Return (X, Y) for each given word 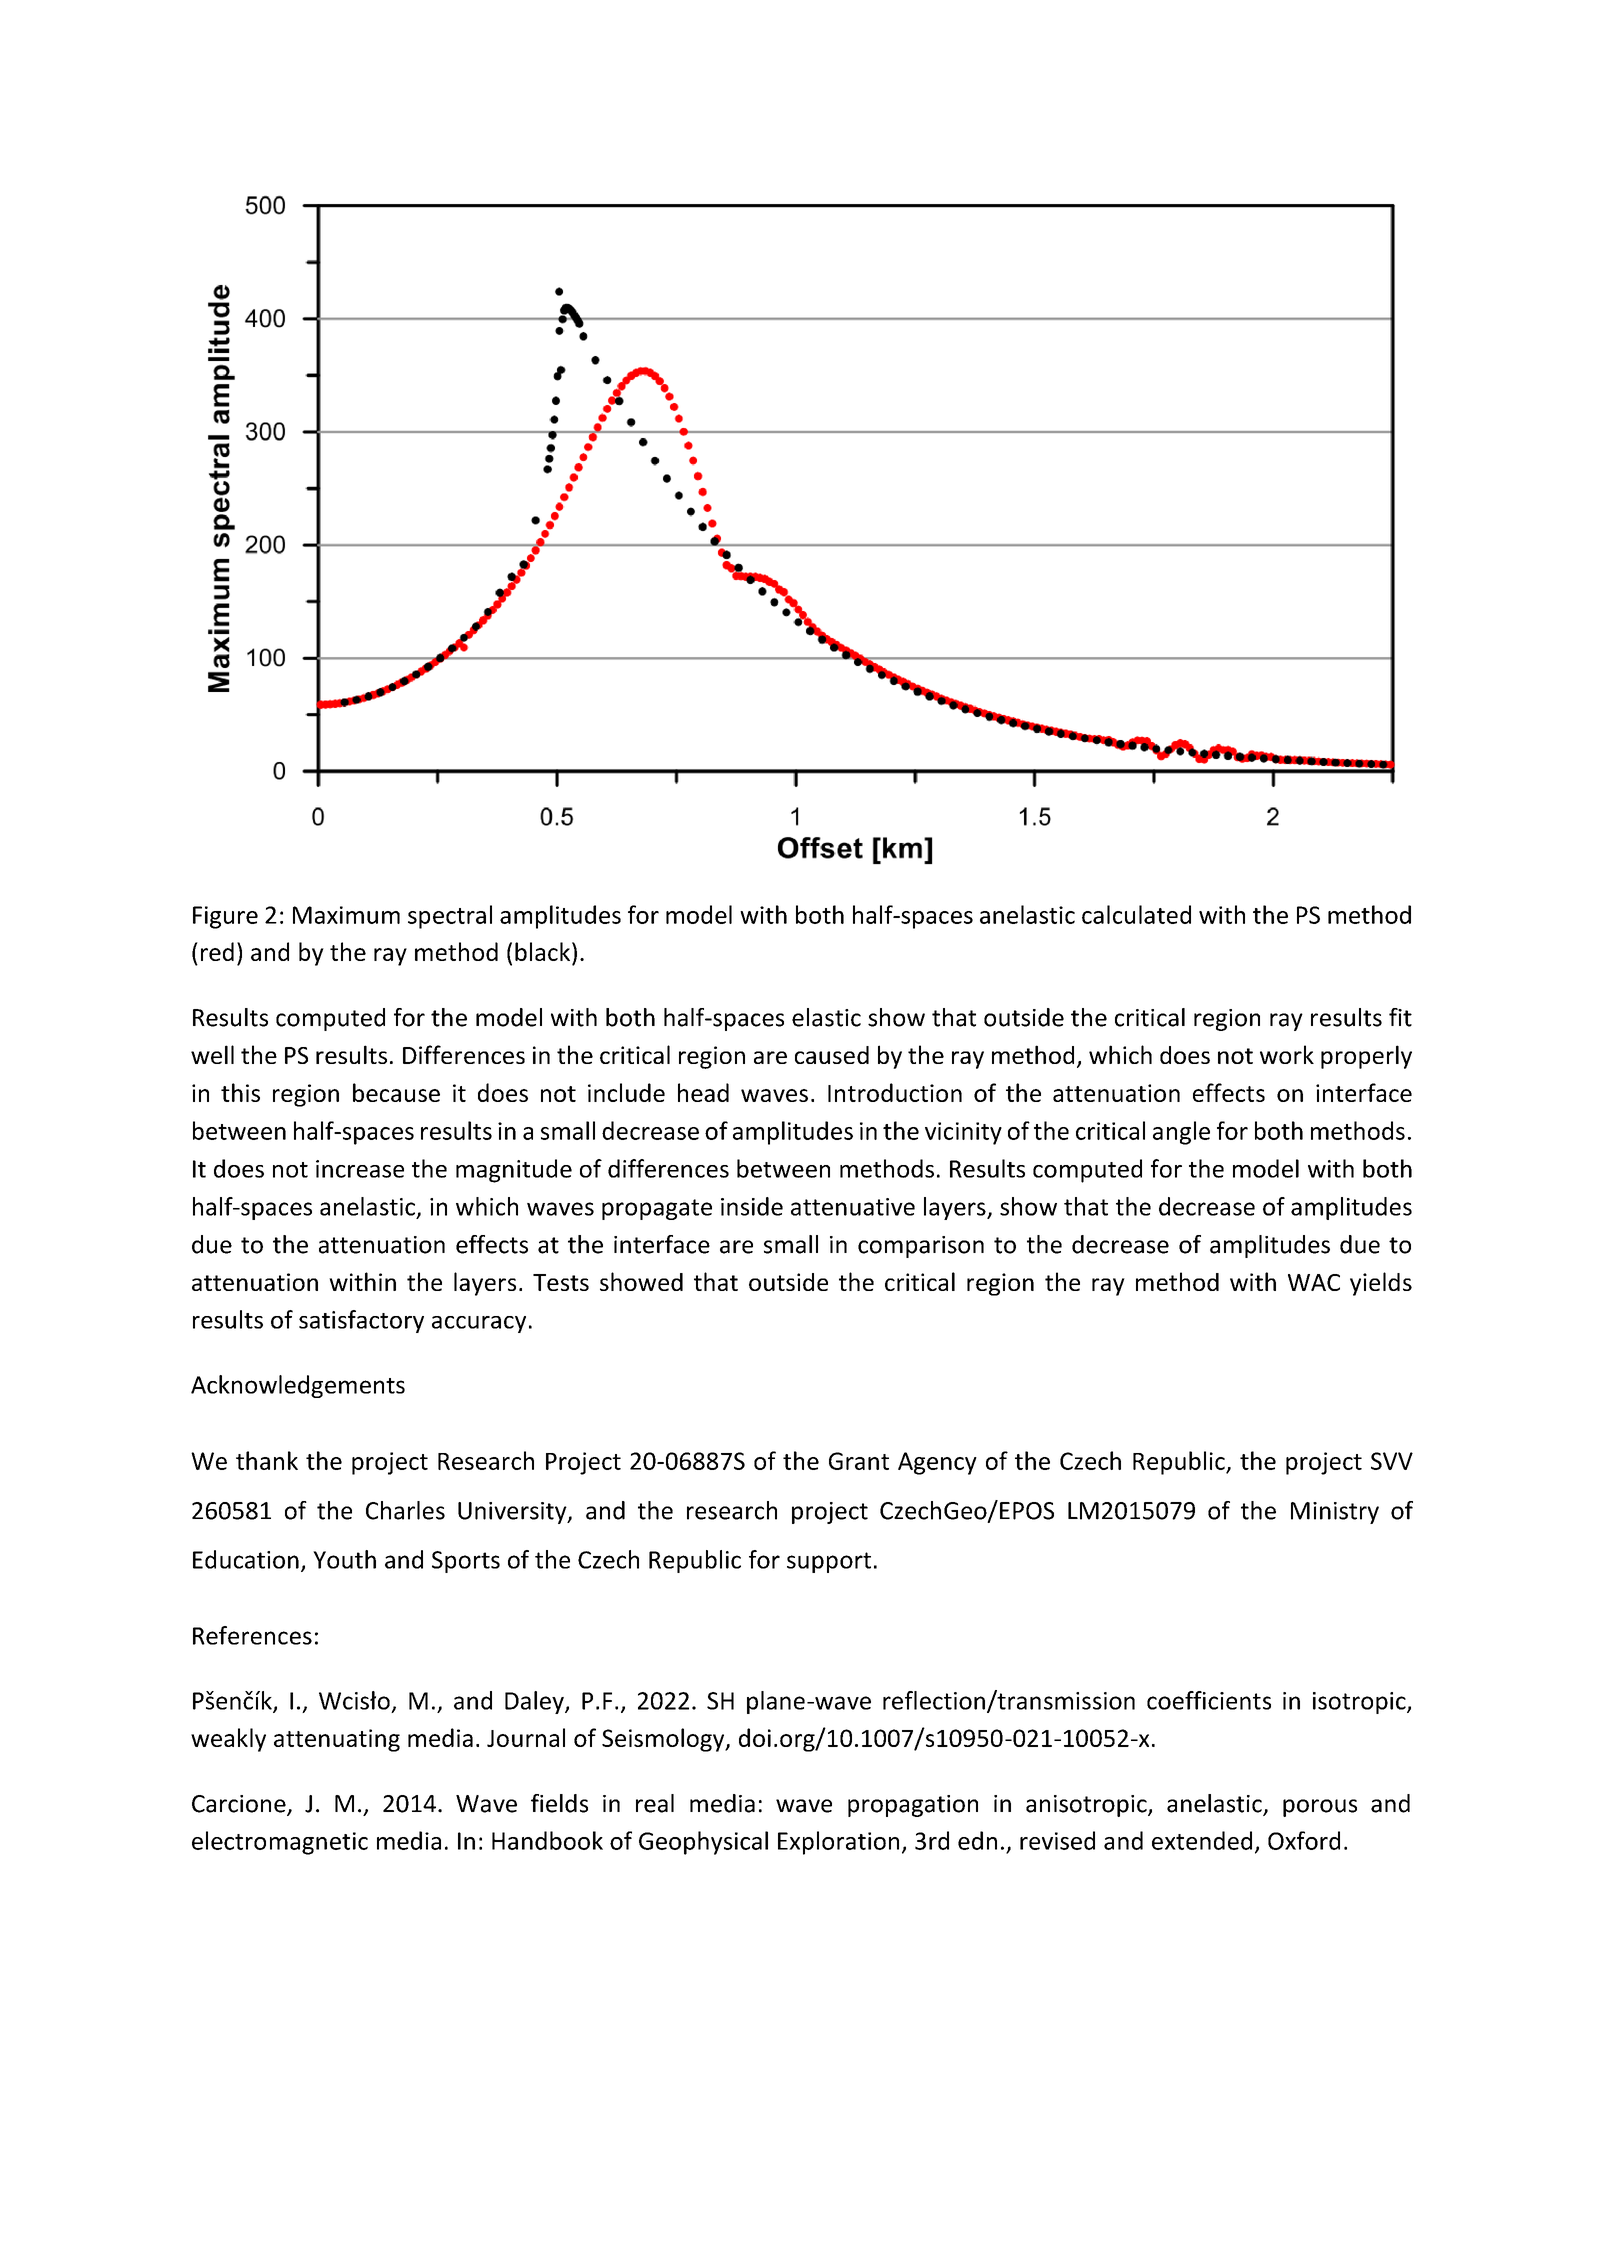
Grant (859, 1461)
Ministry (1335, 1513)
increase (360, 1169)
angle (1181, 1133)
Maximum (346, 915)
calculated (1136, 914)
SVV (1392, 1461)
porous (1320, 1808)
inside (752, 1206)
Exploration (838, 1843)
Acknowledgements (298, 1386)
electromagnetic (280, 1843)
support (829, 1562)
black (544, 953)
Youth (344, 1559)
